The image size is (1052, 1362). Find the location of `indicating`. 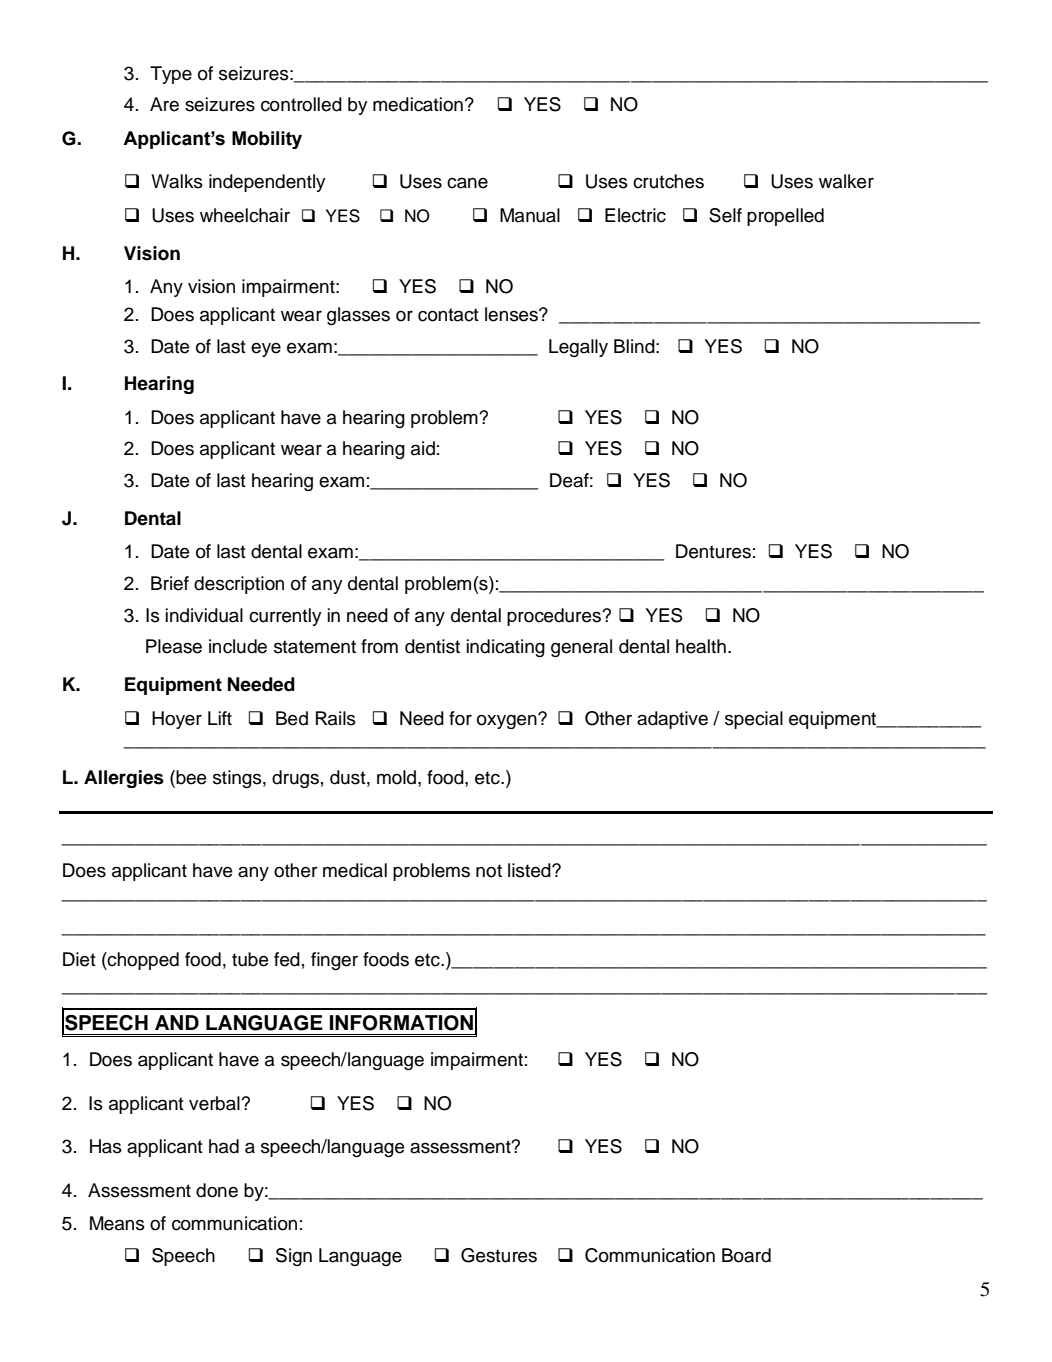

indicating is located at coordinates (506, 648).
